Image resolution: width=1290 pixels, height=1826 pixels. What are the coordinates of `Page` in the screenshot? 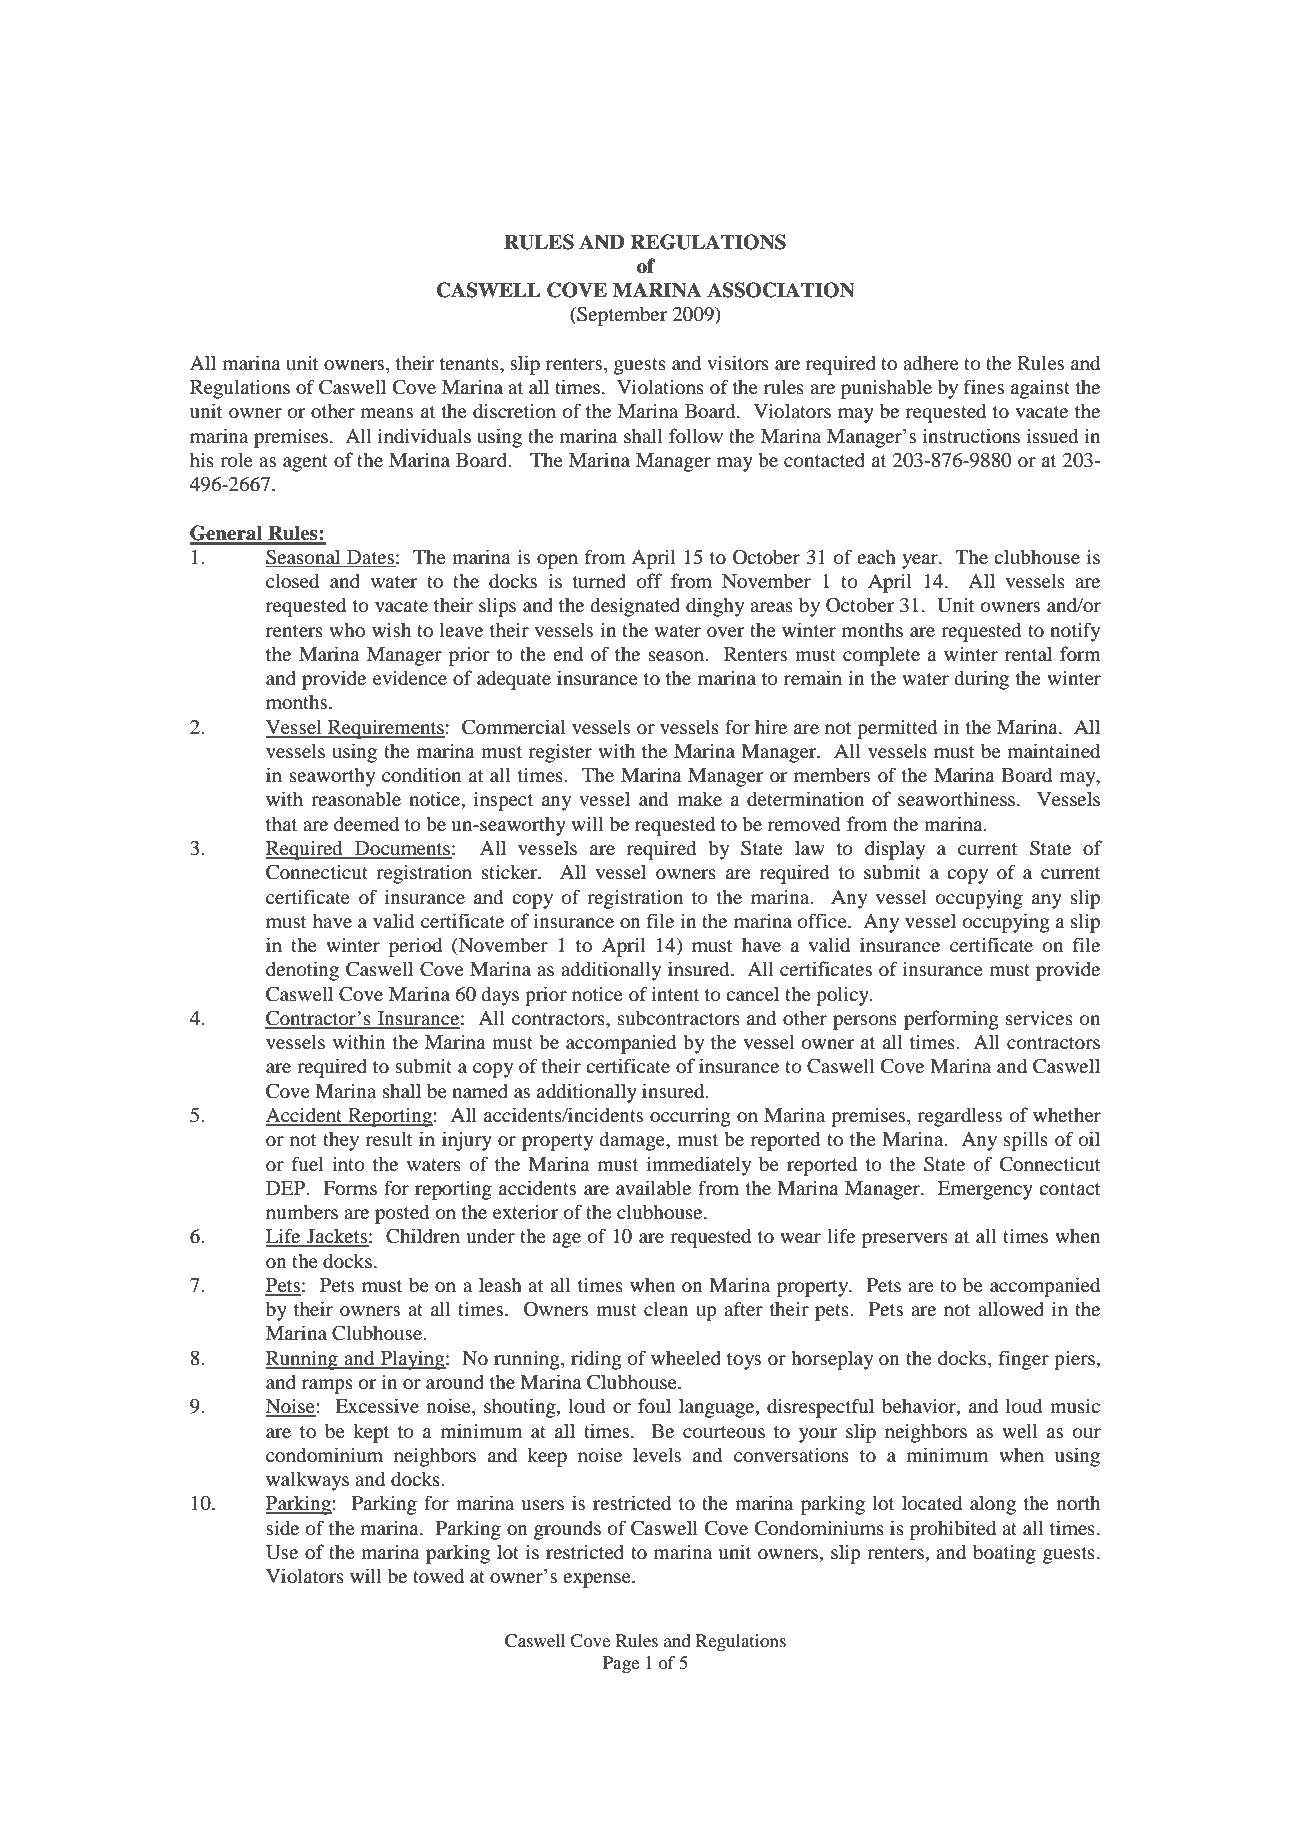 It's located at (621, 1664).
